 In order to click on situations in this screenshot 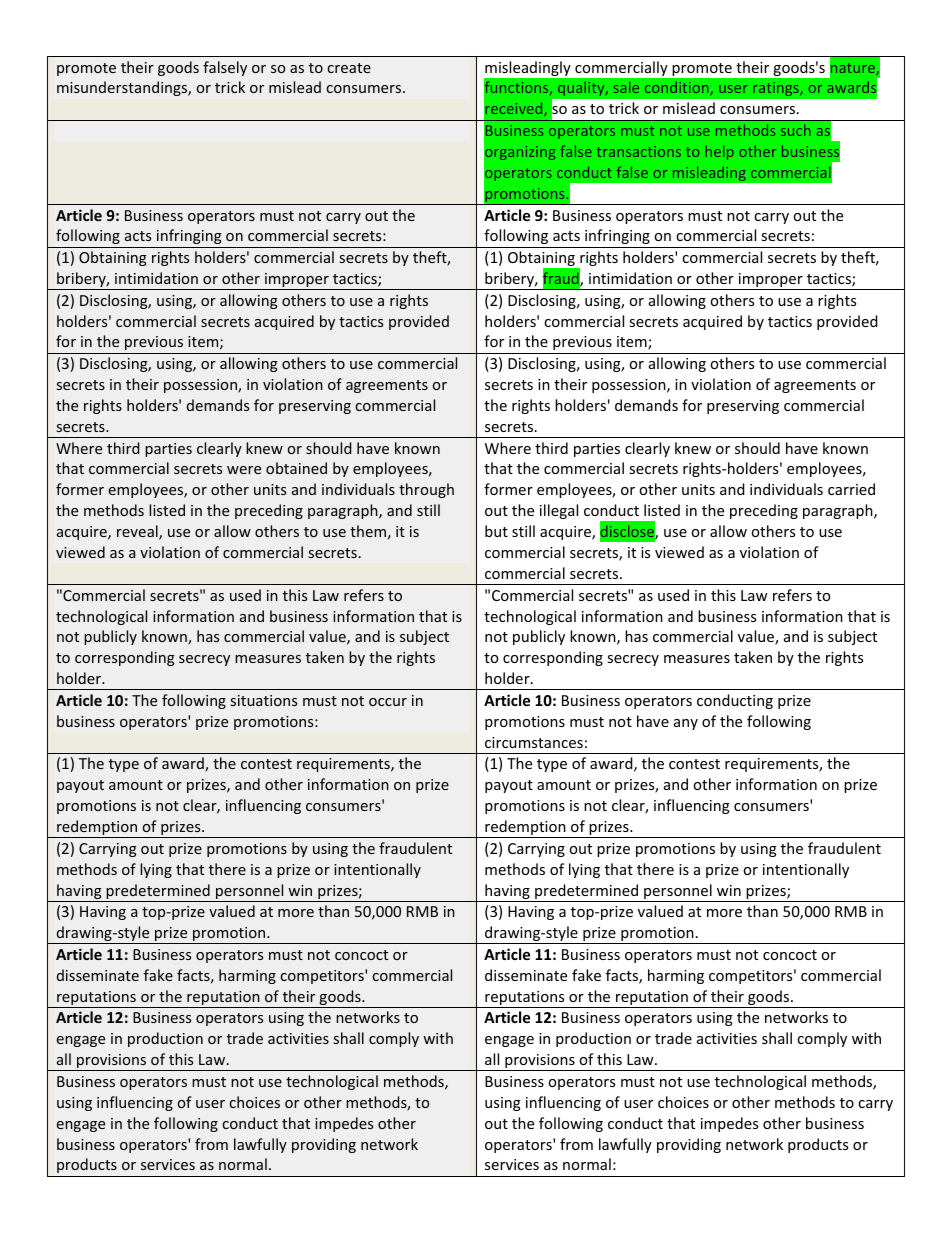, I will do `click(264, 700)`.
